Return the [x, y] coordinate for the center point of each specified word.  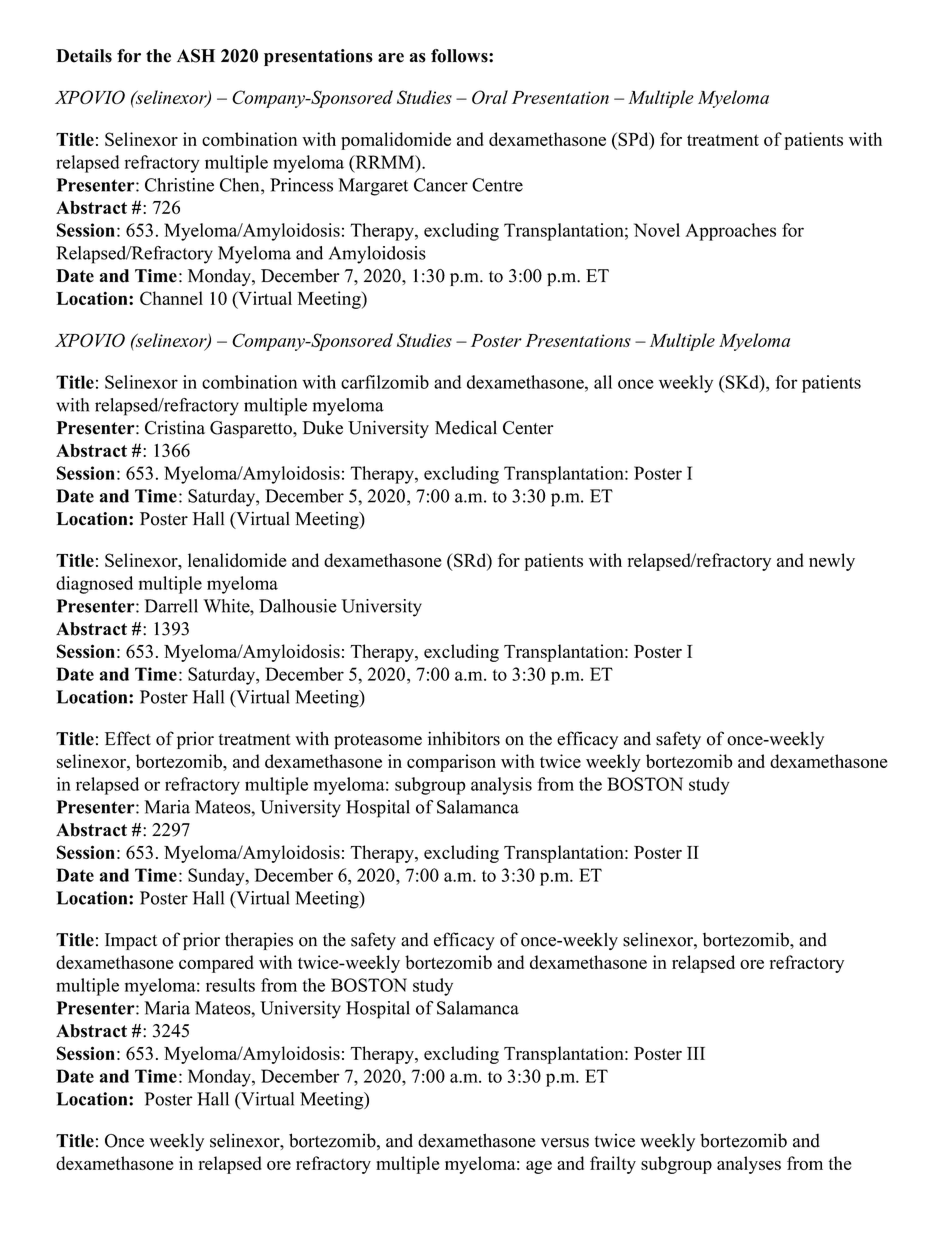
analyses [749, 1165]
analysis [501, 786]
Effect [128, 738]
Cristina [175, 427]
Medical [466, 427]
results [230, 985]
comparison [451, 763]
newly [832, 562]
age [539, 1167]
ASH [196, 56]
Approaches [730, 232]
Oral [490, 97]
